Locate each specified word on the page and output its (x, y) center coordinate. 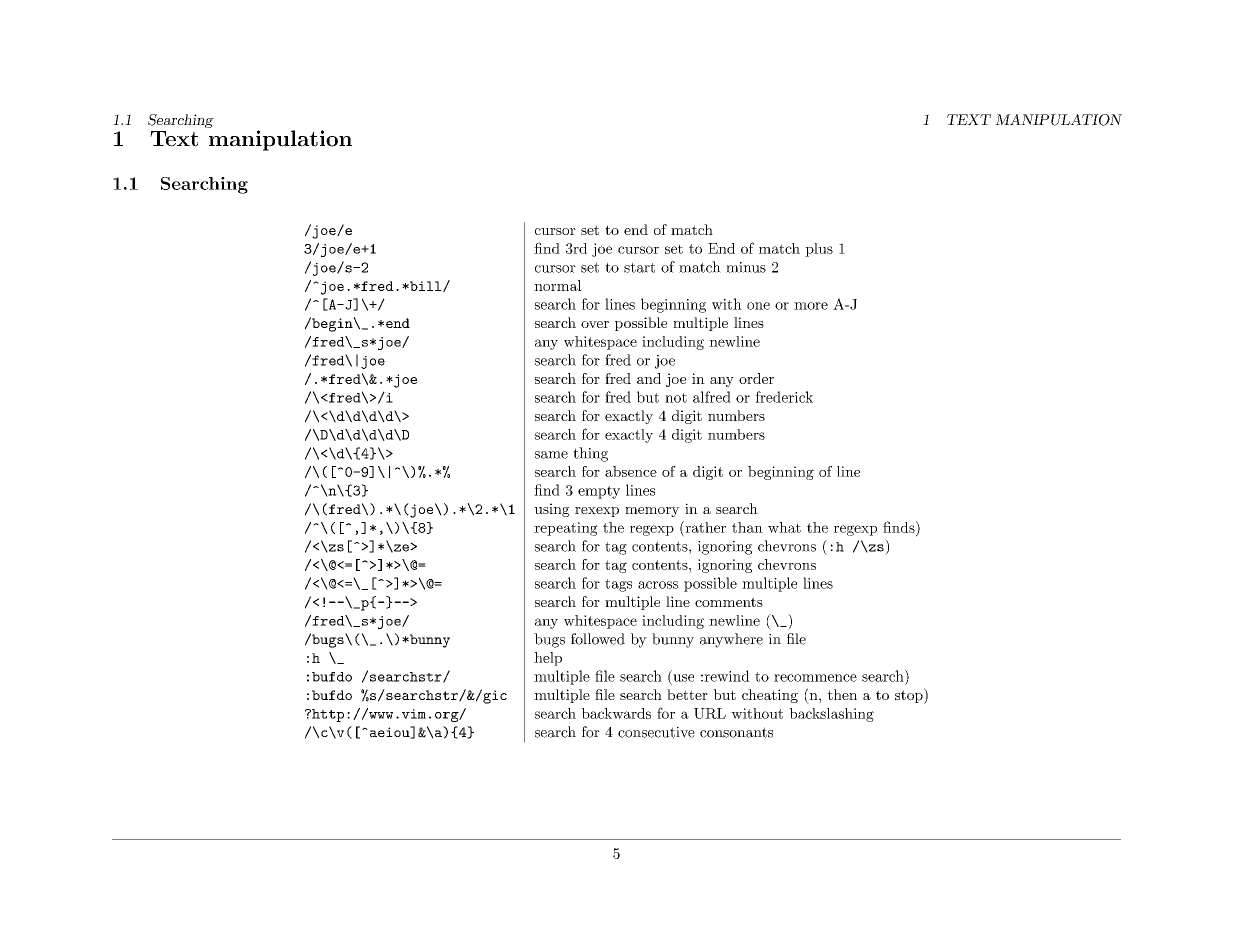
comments (729, 602)
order (756, 378)
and (649, 378)
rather (704, 527)
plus (819, 250)
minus (746, 267)
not (676, 398)
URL (710, 713)
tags (618, 585)
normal (558, 285)
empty (599, 492)
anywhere (731, 640)
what (784, 527)
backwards (616, 713)
